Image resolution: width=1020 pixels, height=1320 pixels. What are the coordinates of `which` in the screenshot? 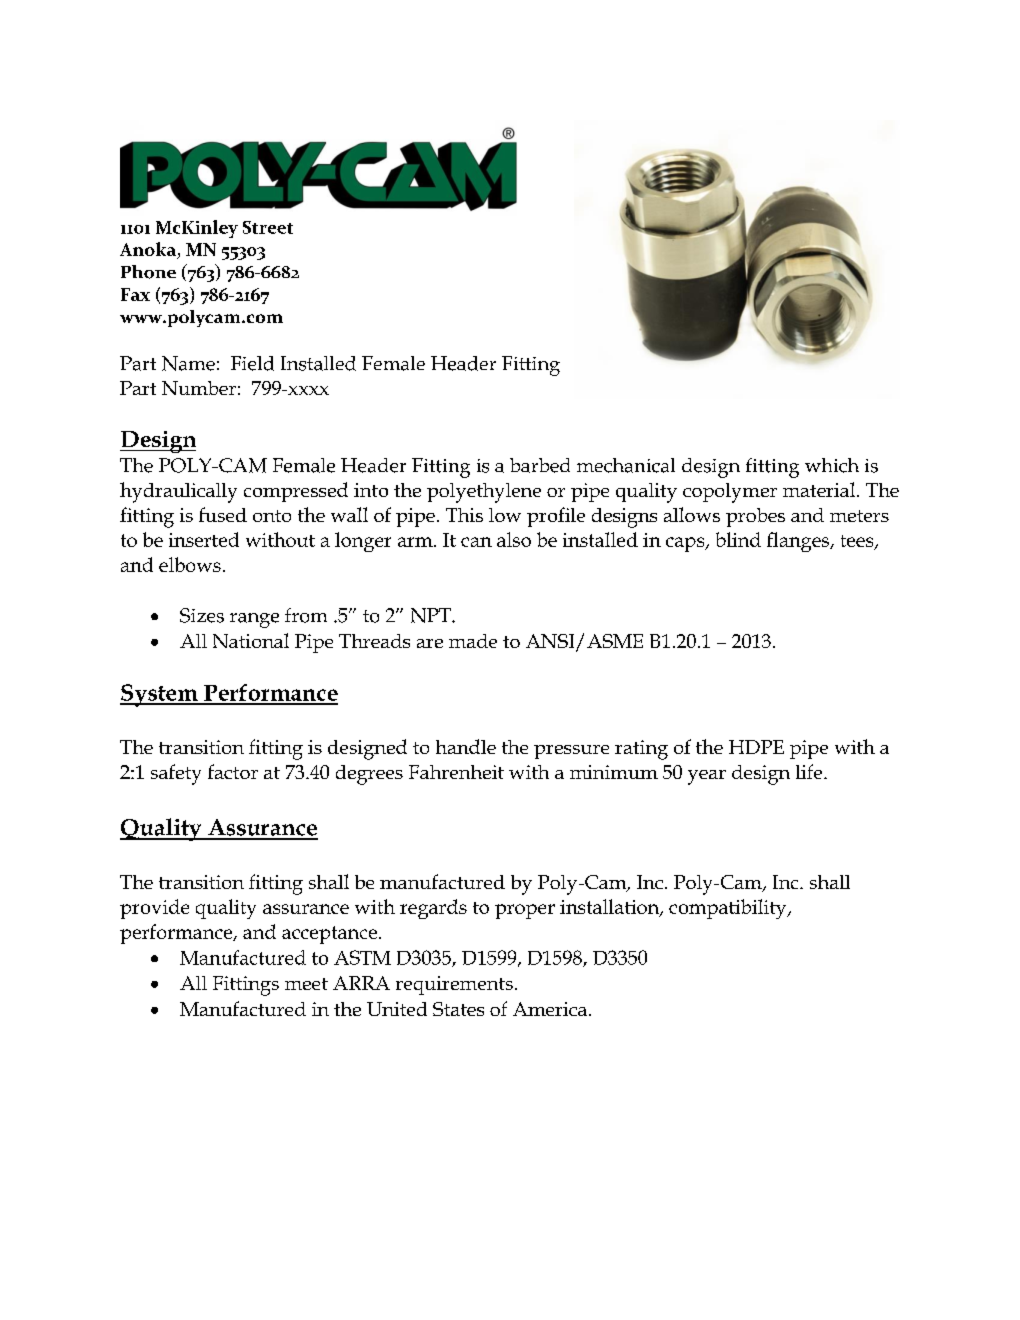 It's located at (832, 465).
